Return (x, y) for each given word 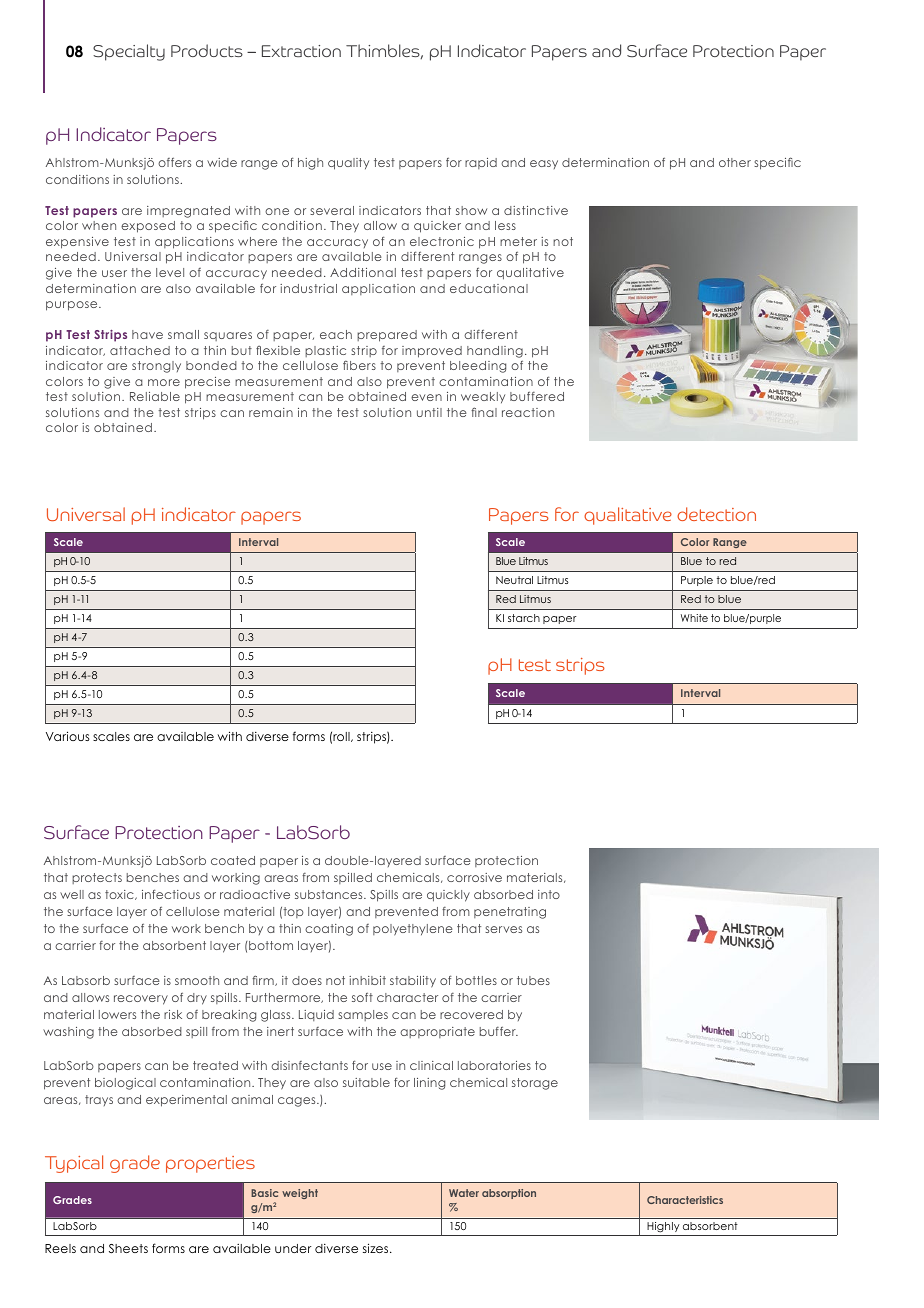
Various (68, 736)
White (694, 618)
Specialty (129, 52)
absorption (509, 1194)
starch (524, 618)
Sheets (128, 1248)
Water (464, 1193)
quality (348, 164)
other (735, 162)
